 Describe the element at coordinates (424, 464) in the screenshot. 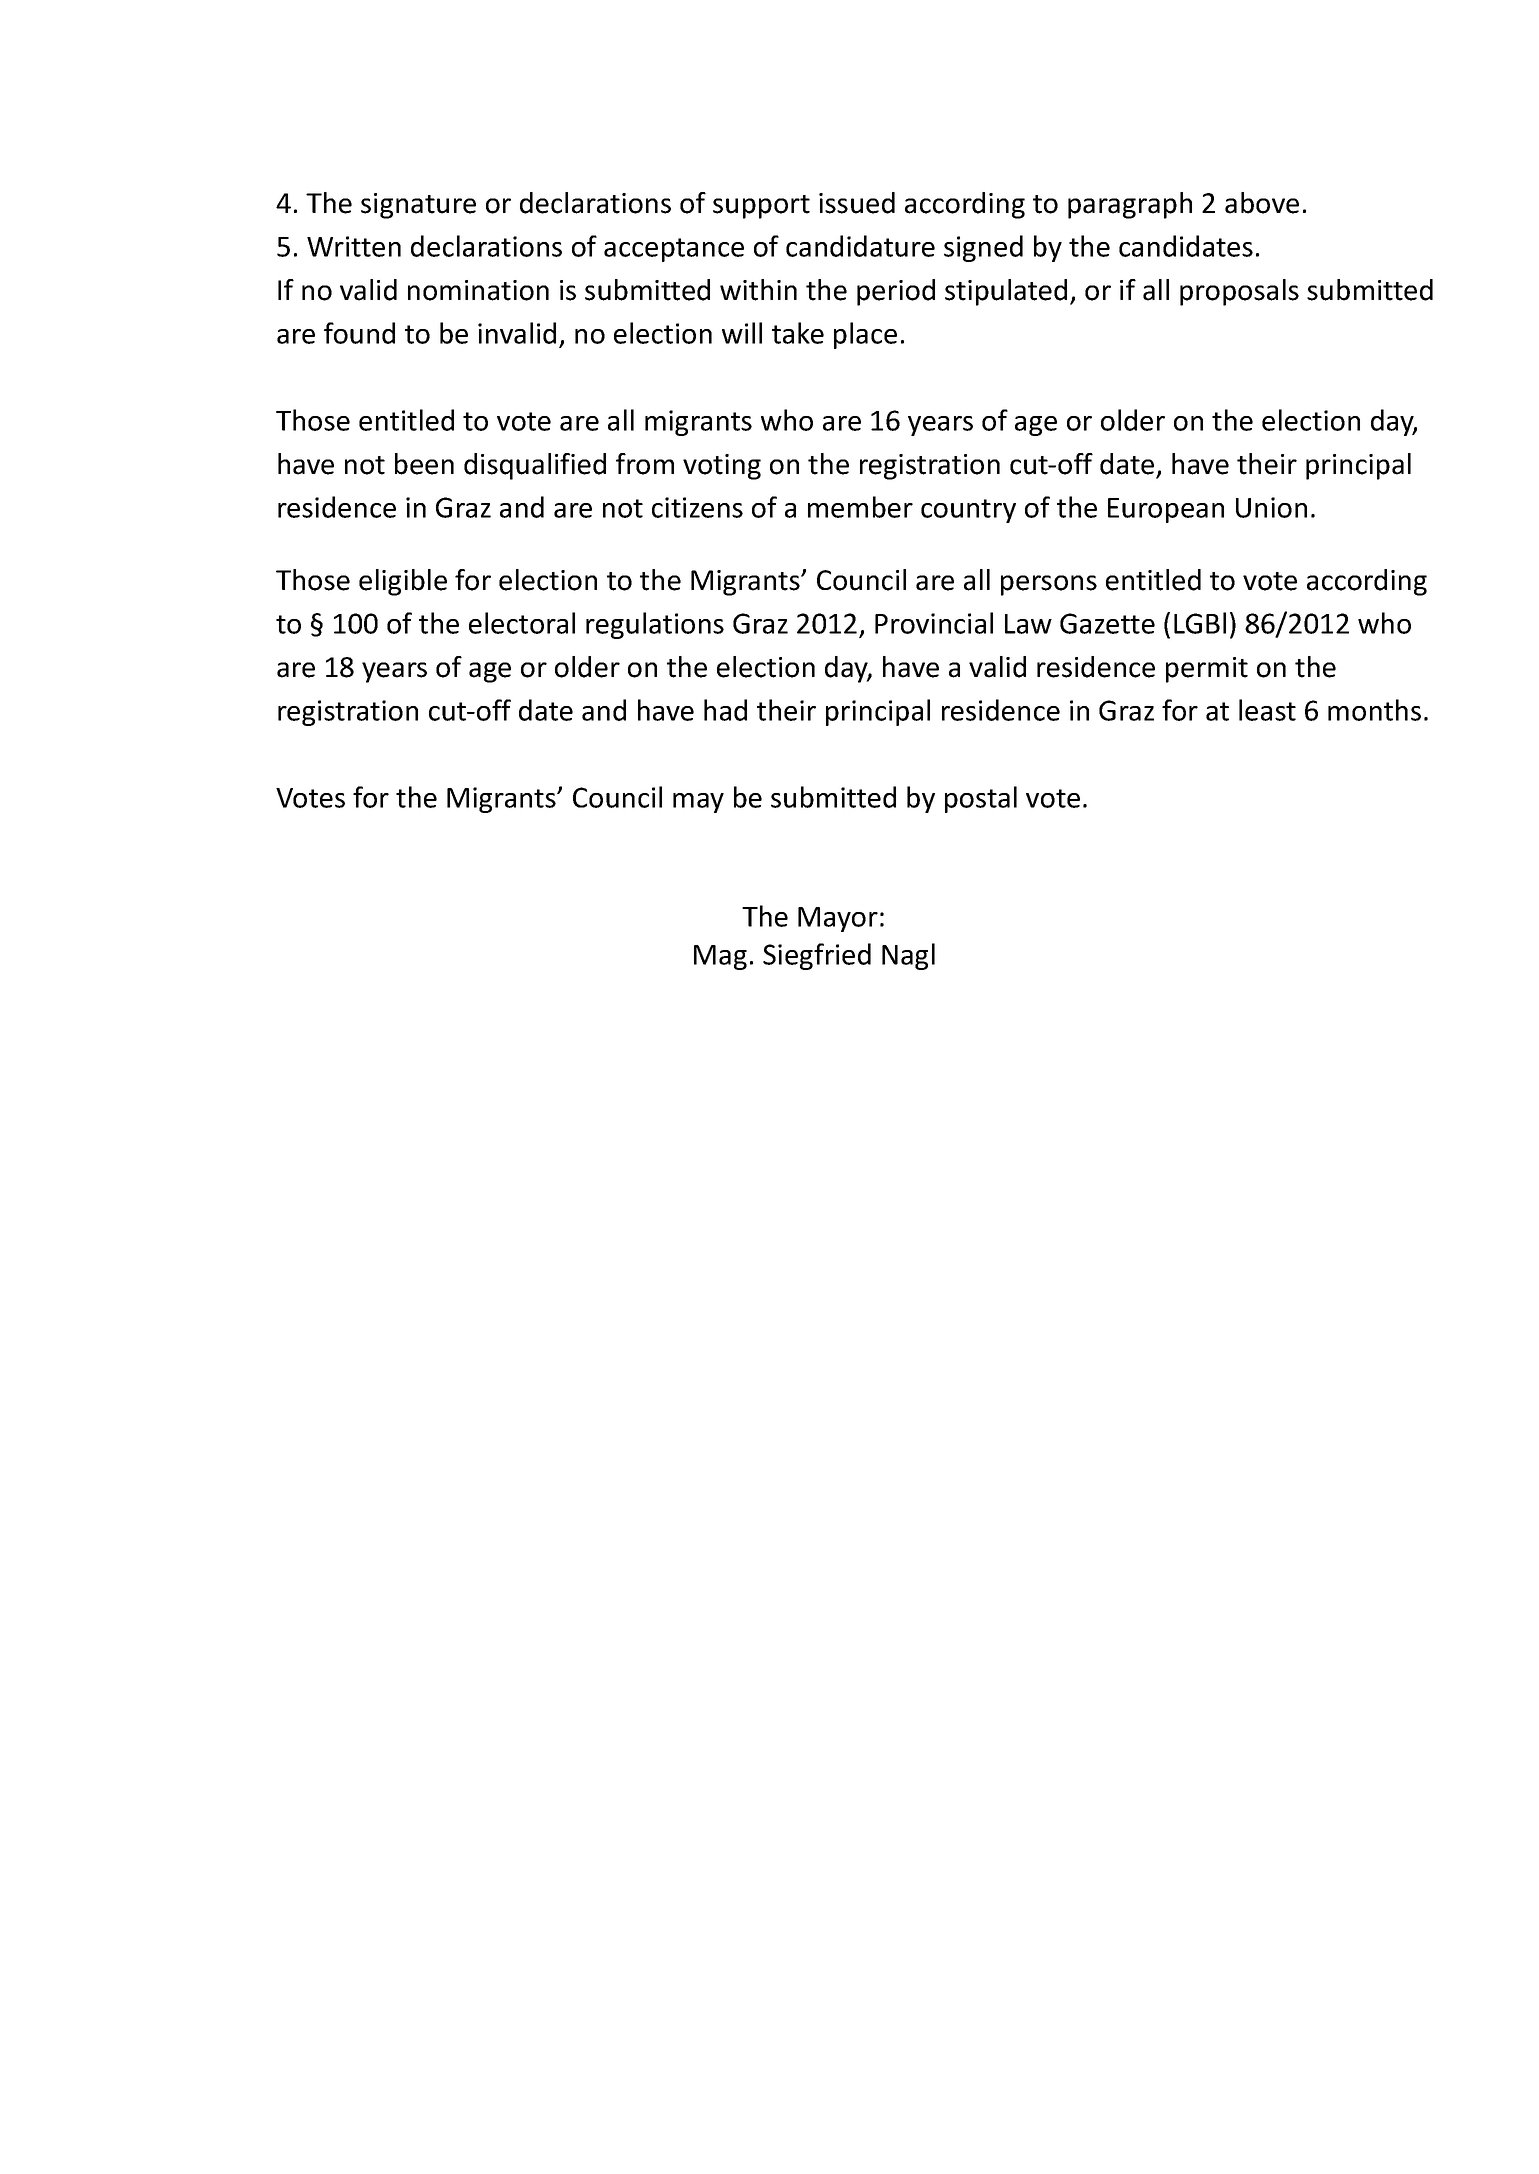

I see `been` at that location.
